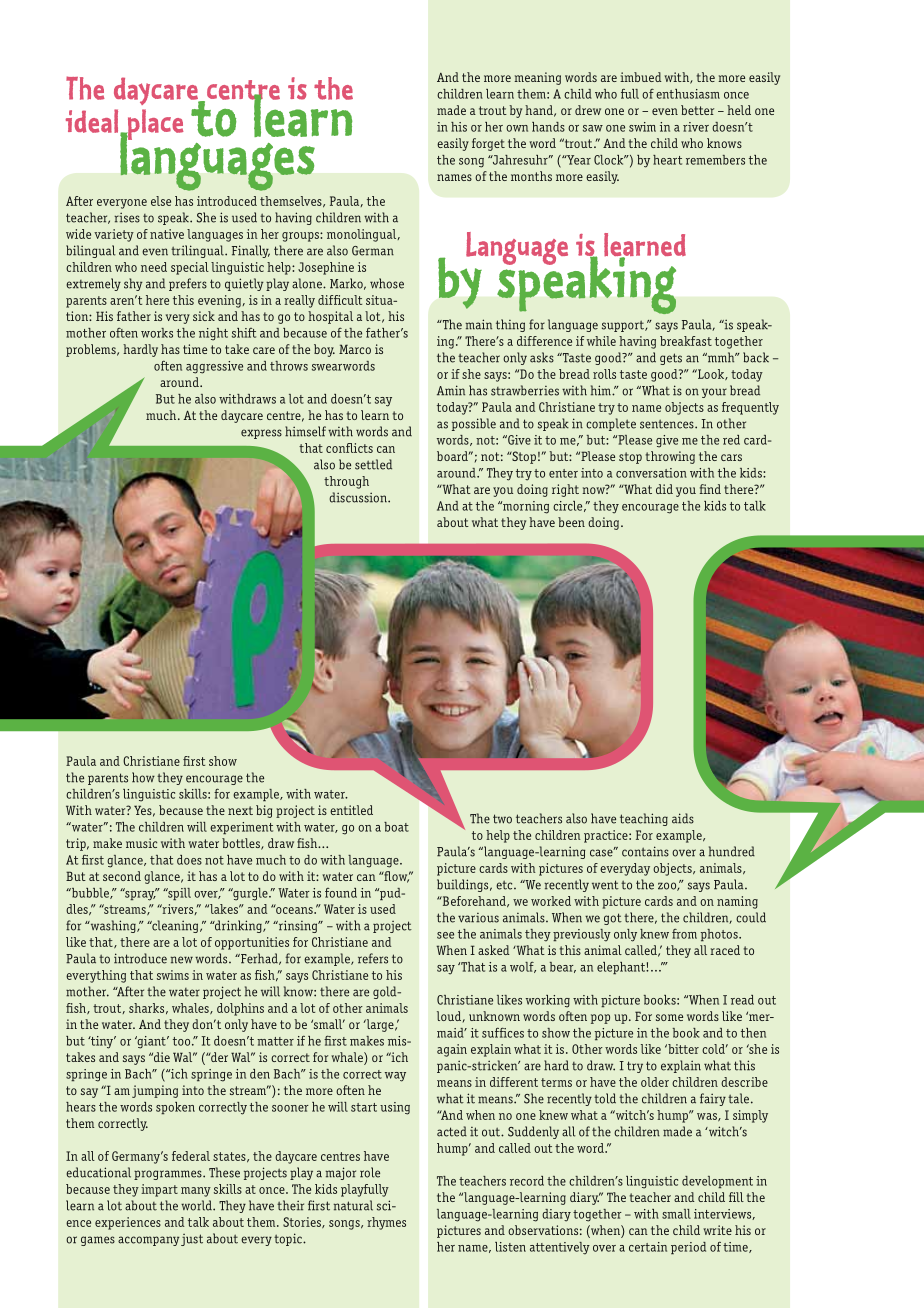 The height and width of the screenshot is (1308, 924). What do you see at coordinates (688, 1248) in the screenshot?
I see `period` at bounding box center [688, 1248].
